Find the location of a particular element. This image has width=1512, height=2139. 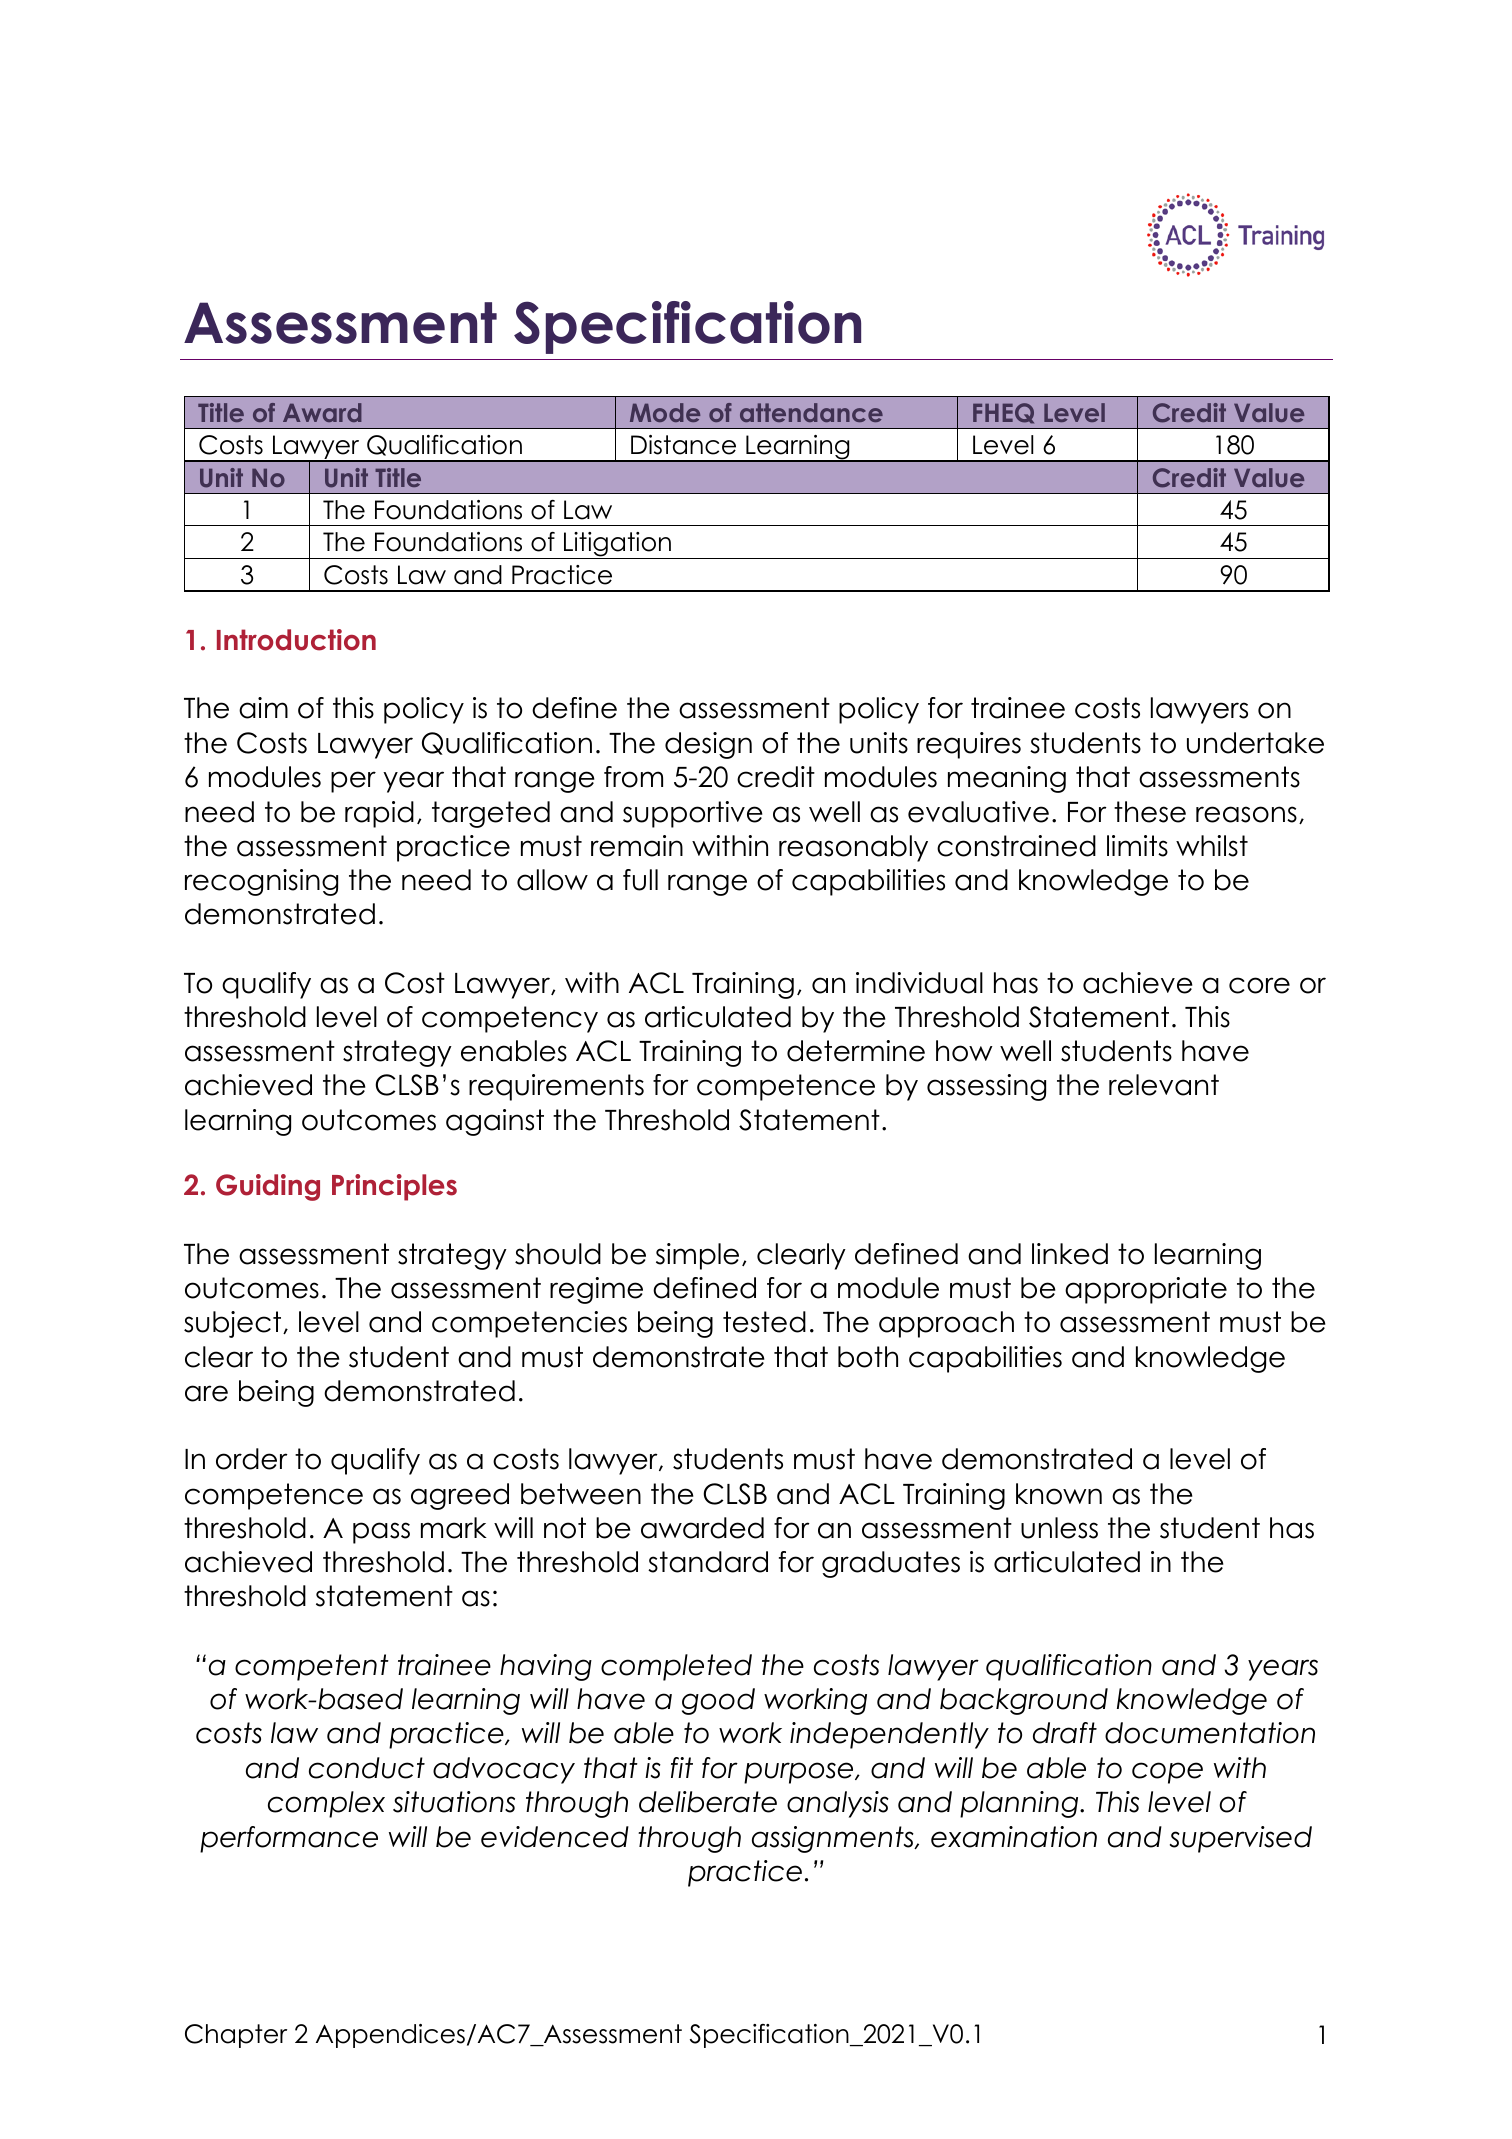

Distance is located at coordinates (683, 445).
